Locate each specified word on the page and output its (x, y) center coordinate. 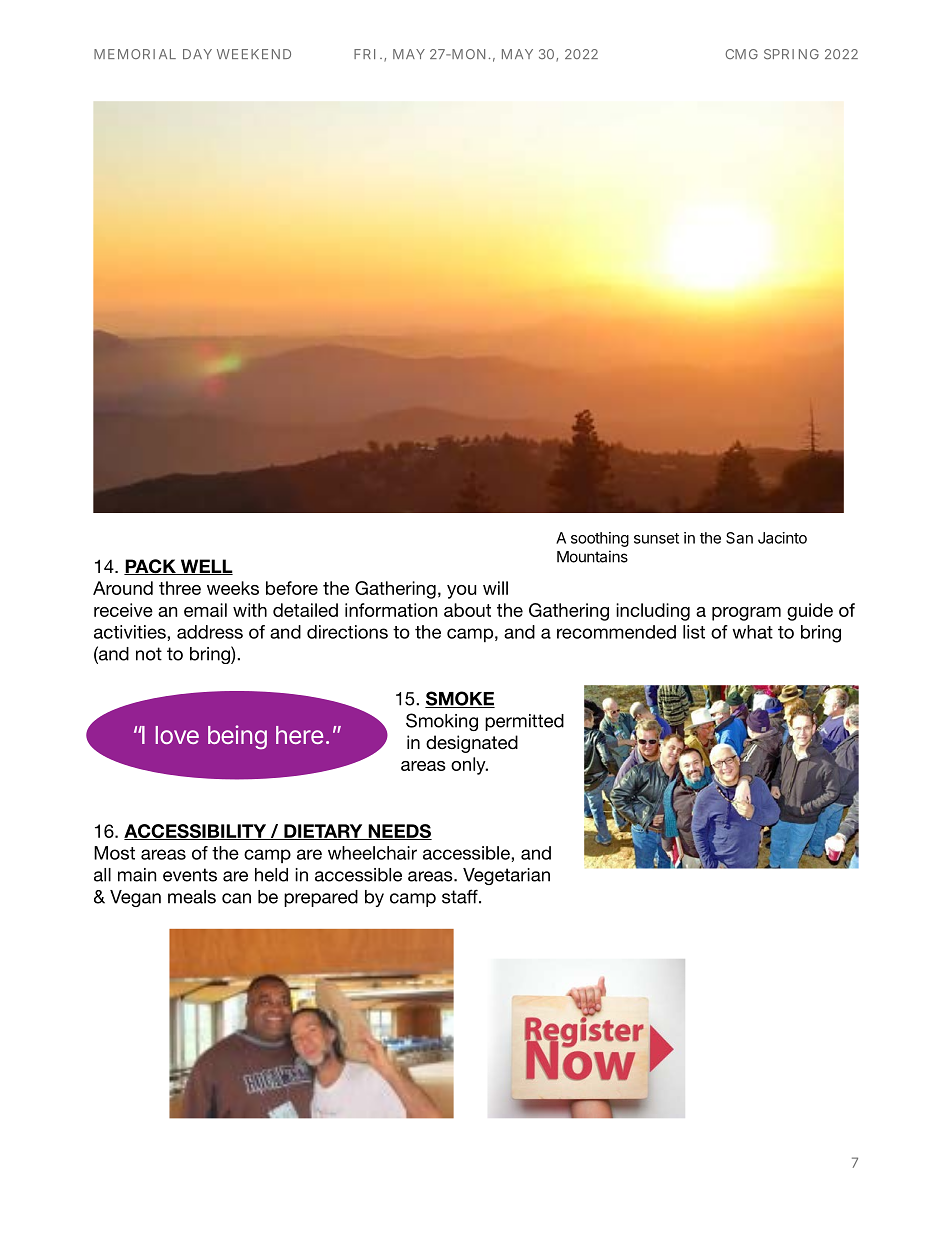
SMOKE (460, 699)
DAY (197, 54)
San (739, 538)
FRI (364, 54)
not (149, 654)
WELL (205, 567)
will (495, 588)
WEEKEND (254, 54)
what (752, 632)
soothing (600, 539)
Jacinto (782, 538)
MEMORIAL (135, 54)
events (190, 875)
